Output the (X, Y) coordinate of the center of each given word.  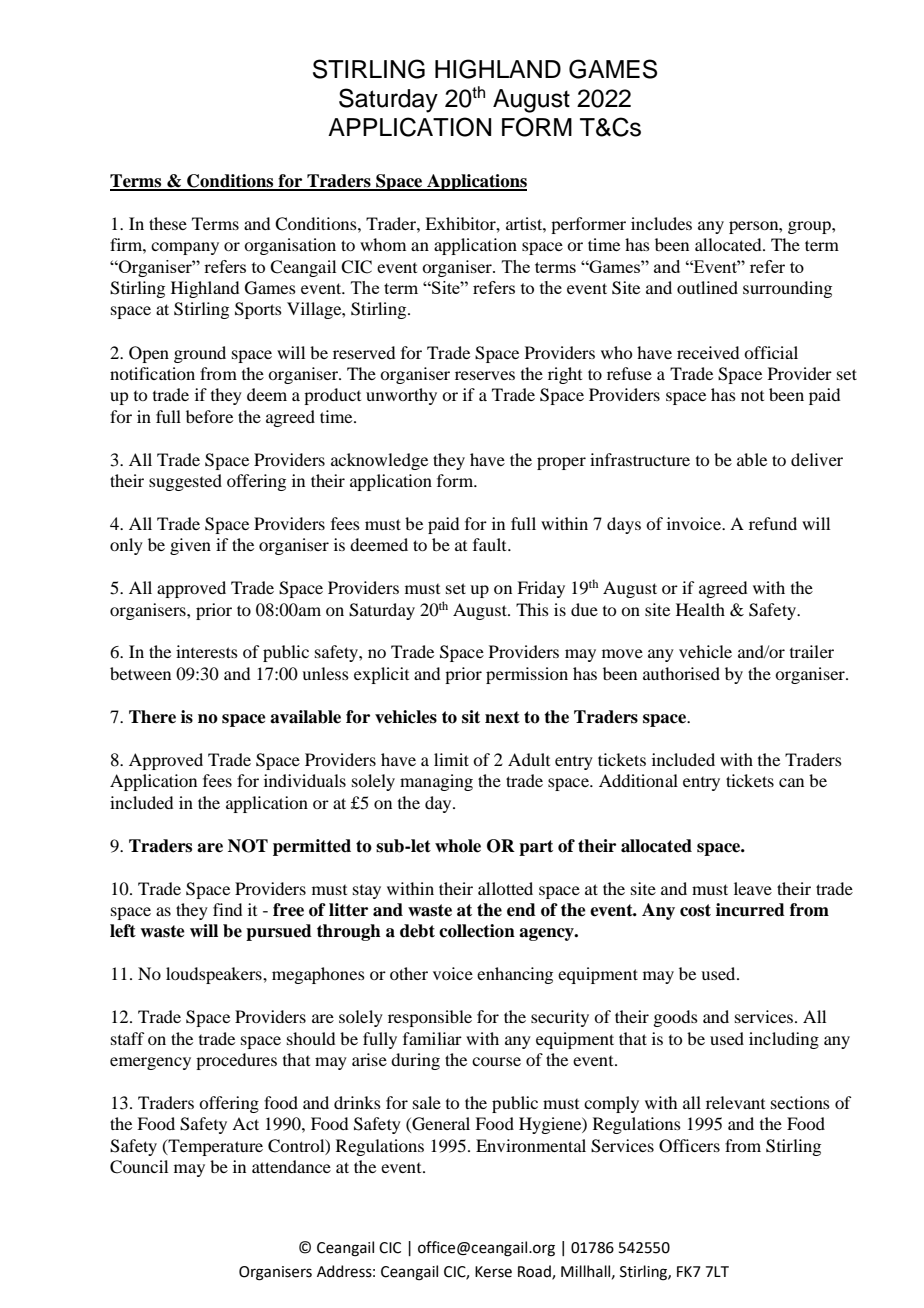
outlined (707, 287)
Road (535, 1272)
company (185, 248)
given (190, 546)
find (227, 909)
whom (383, 244)
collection (477, 931)
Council (139, 1167)
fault (491, 544)
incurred (750, 910)
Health (700, 609)
